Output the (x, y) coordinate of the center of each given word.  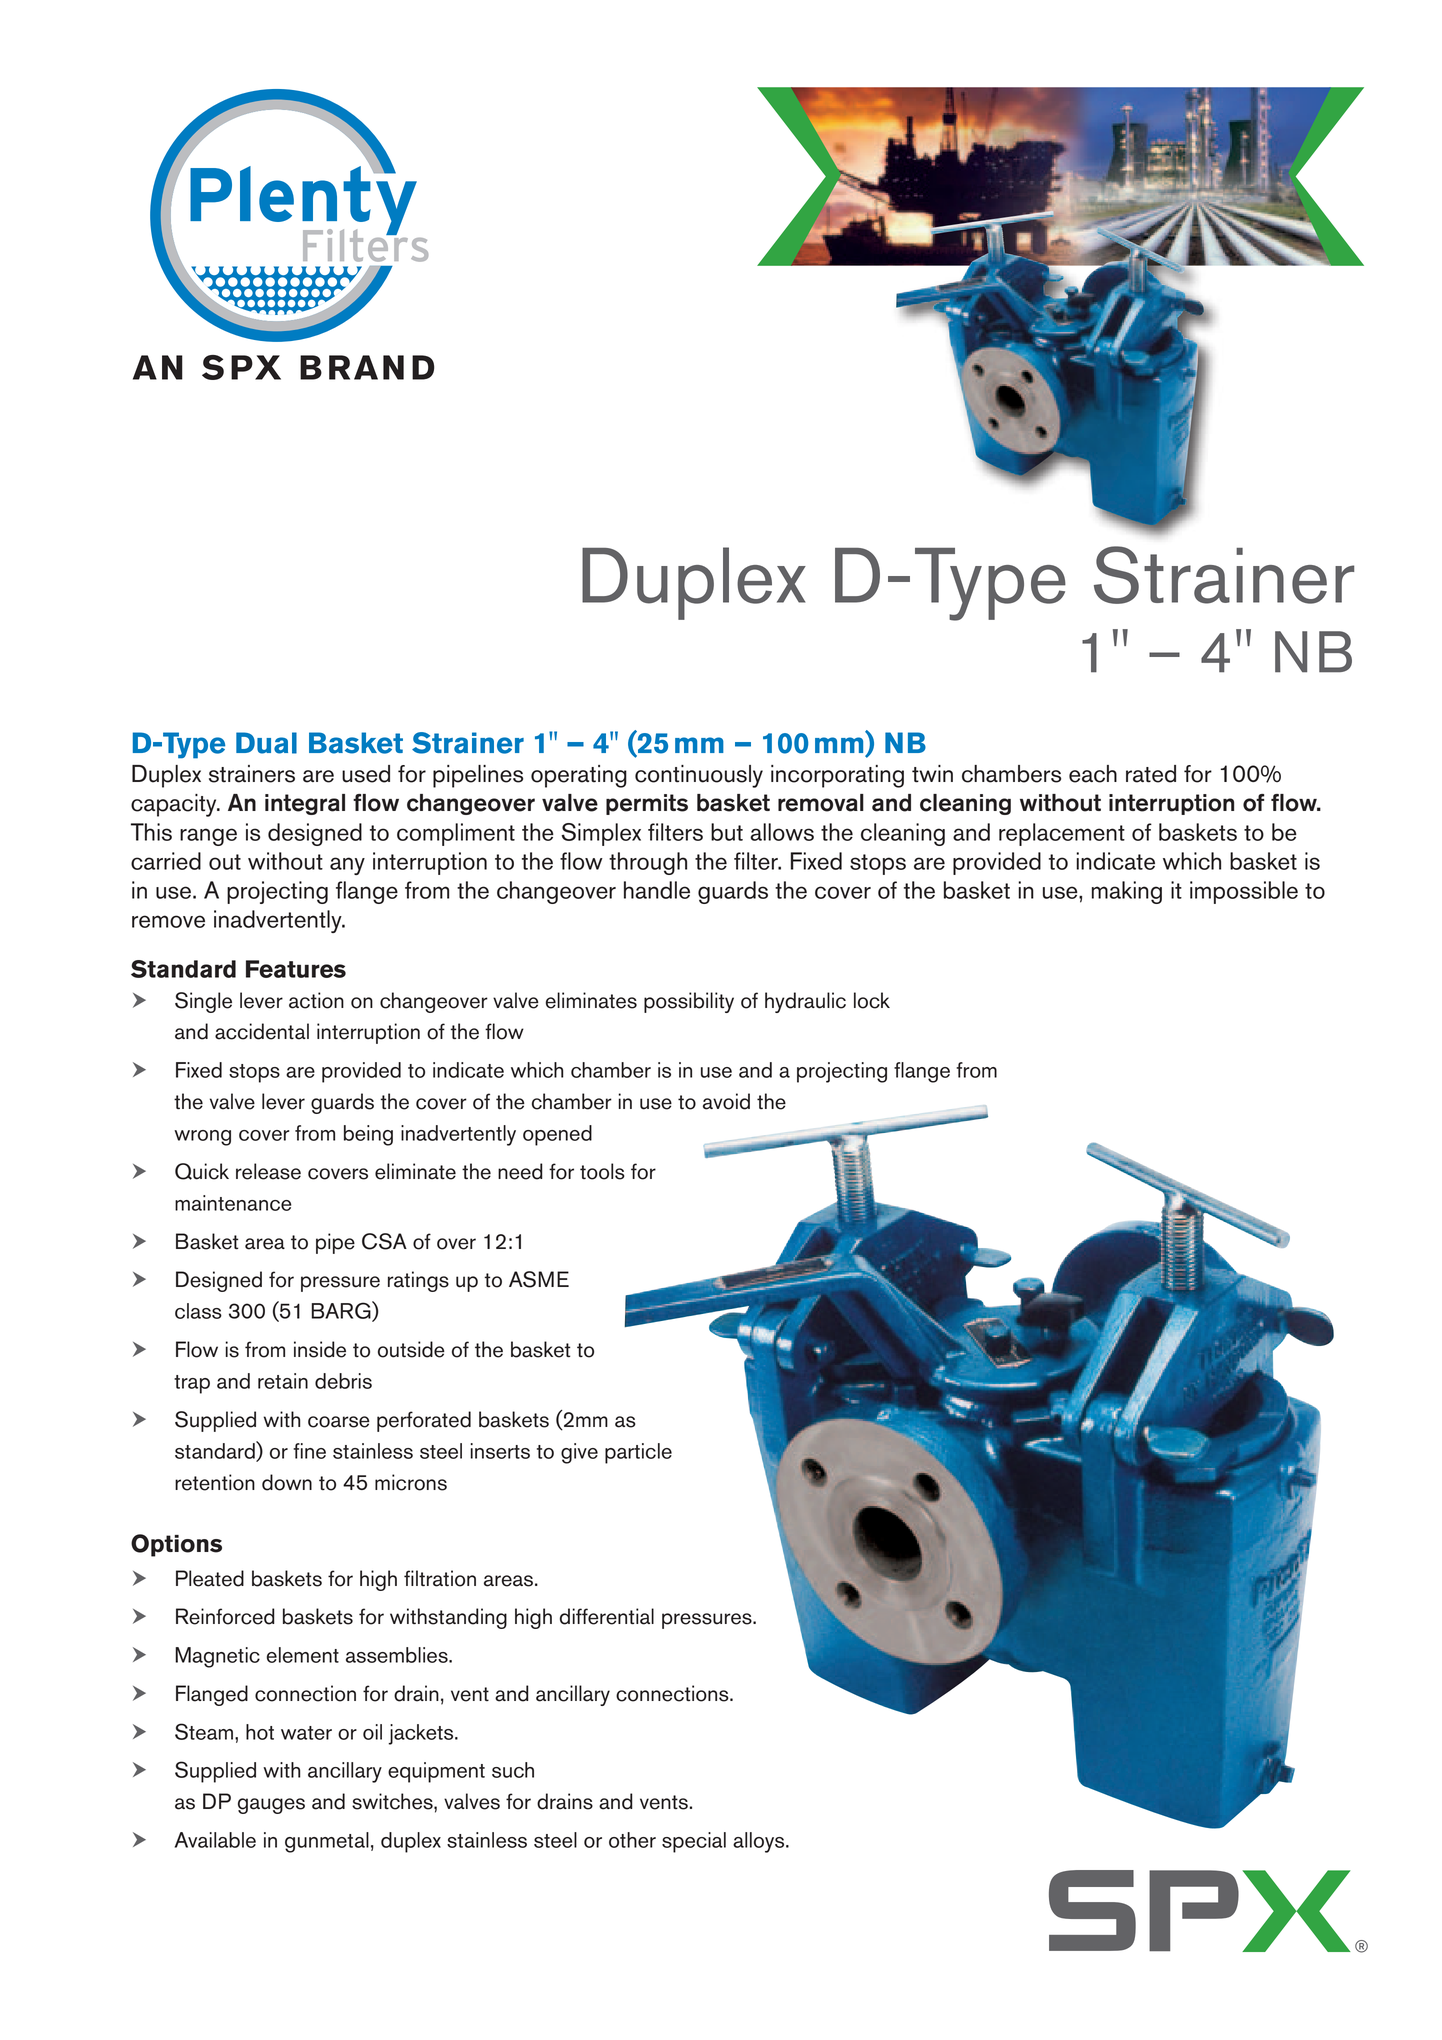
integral (305, 804)
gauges (271, 1806)
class (198, 1311)
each (1093, 774)
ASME (539, 1279)
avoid (726, 1101)
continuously (699, 776)
